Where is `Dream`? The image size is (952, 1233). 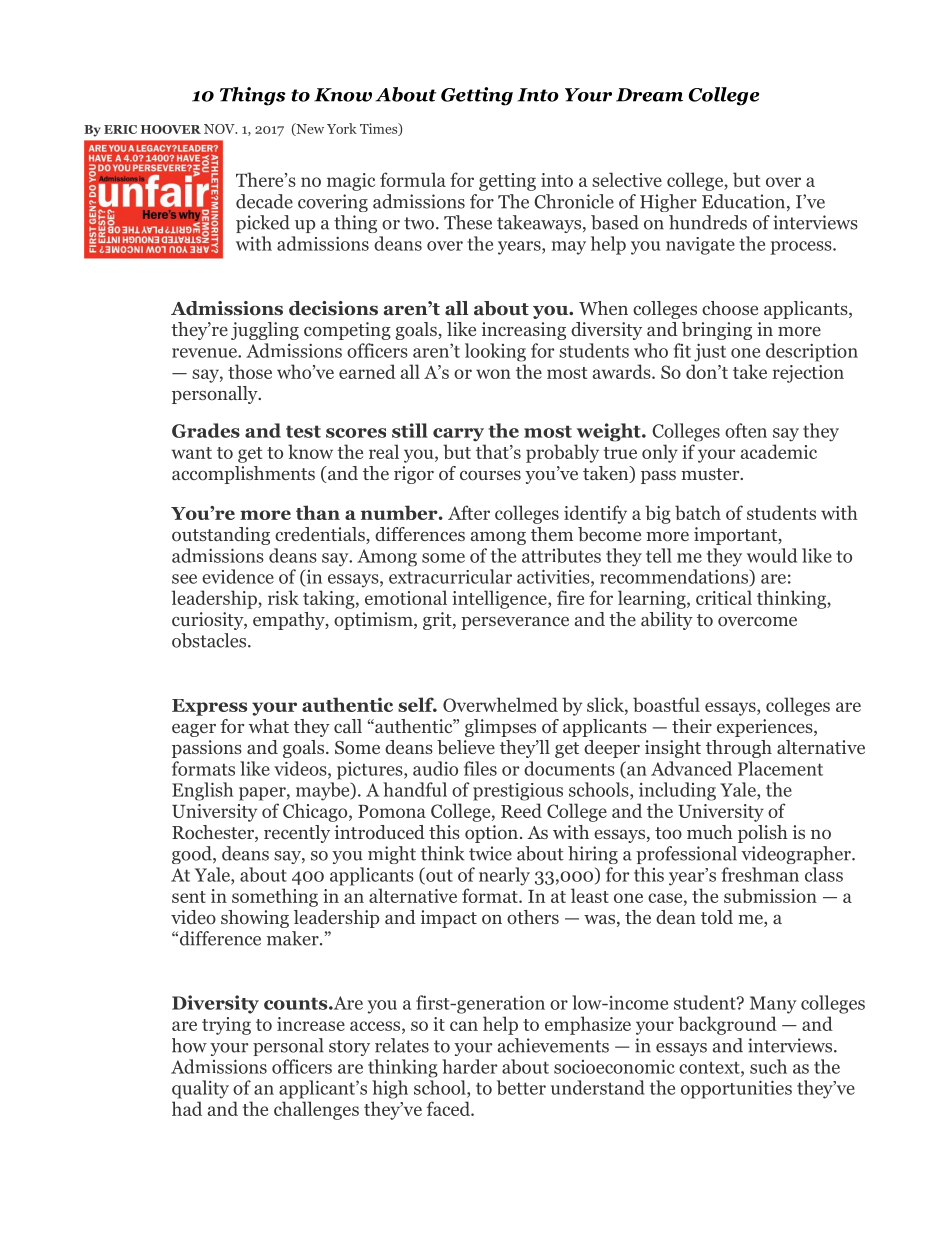
Dream is located at coordinates (649, 95).
